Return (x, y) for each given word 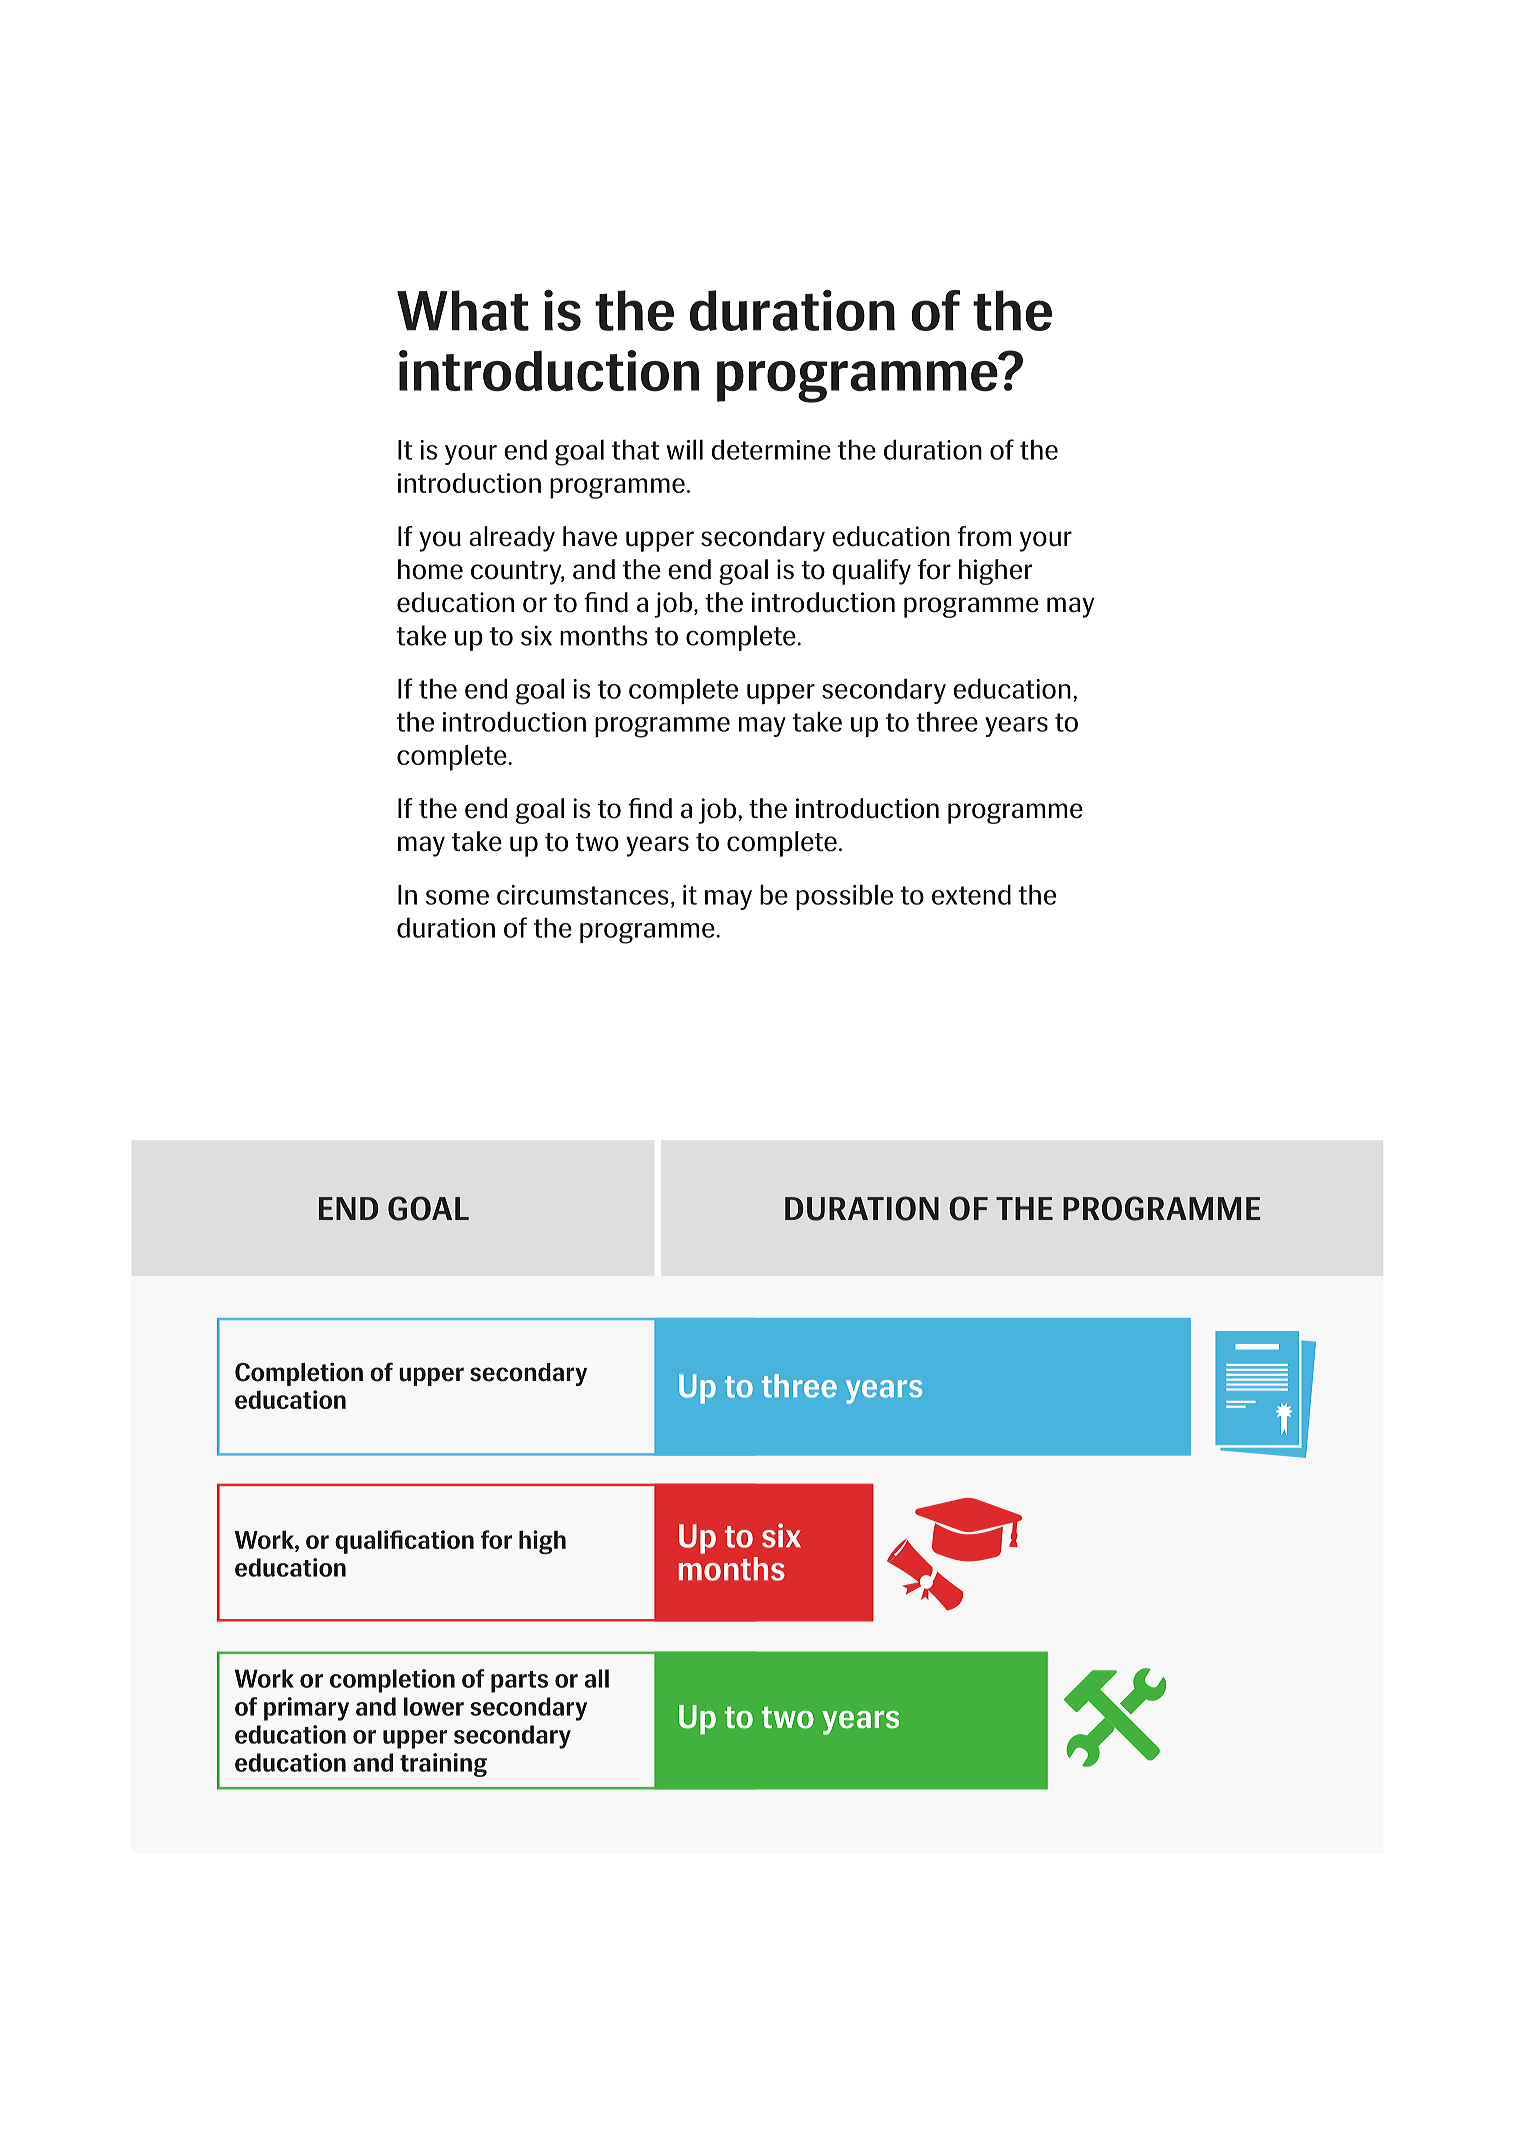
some (457, 897)
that (635, 449)
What (463, 310)
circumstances (583, 895)
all (597, 1678)
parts (519, 1682)
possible (844, 897)
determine (771, 449)
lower (434, 1706)
